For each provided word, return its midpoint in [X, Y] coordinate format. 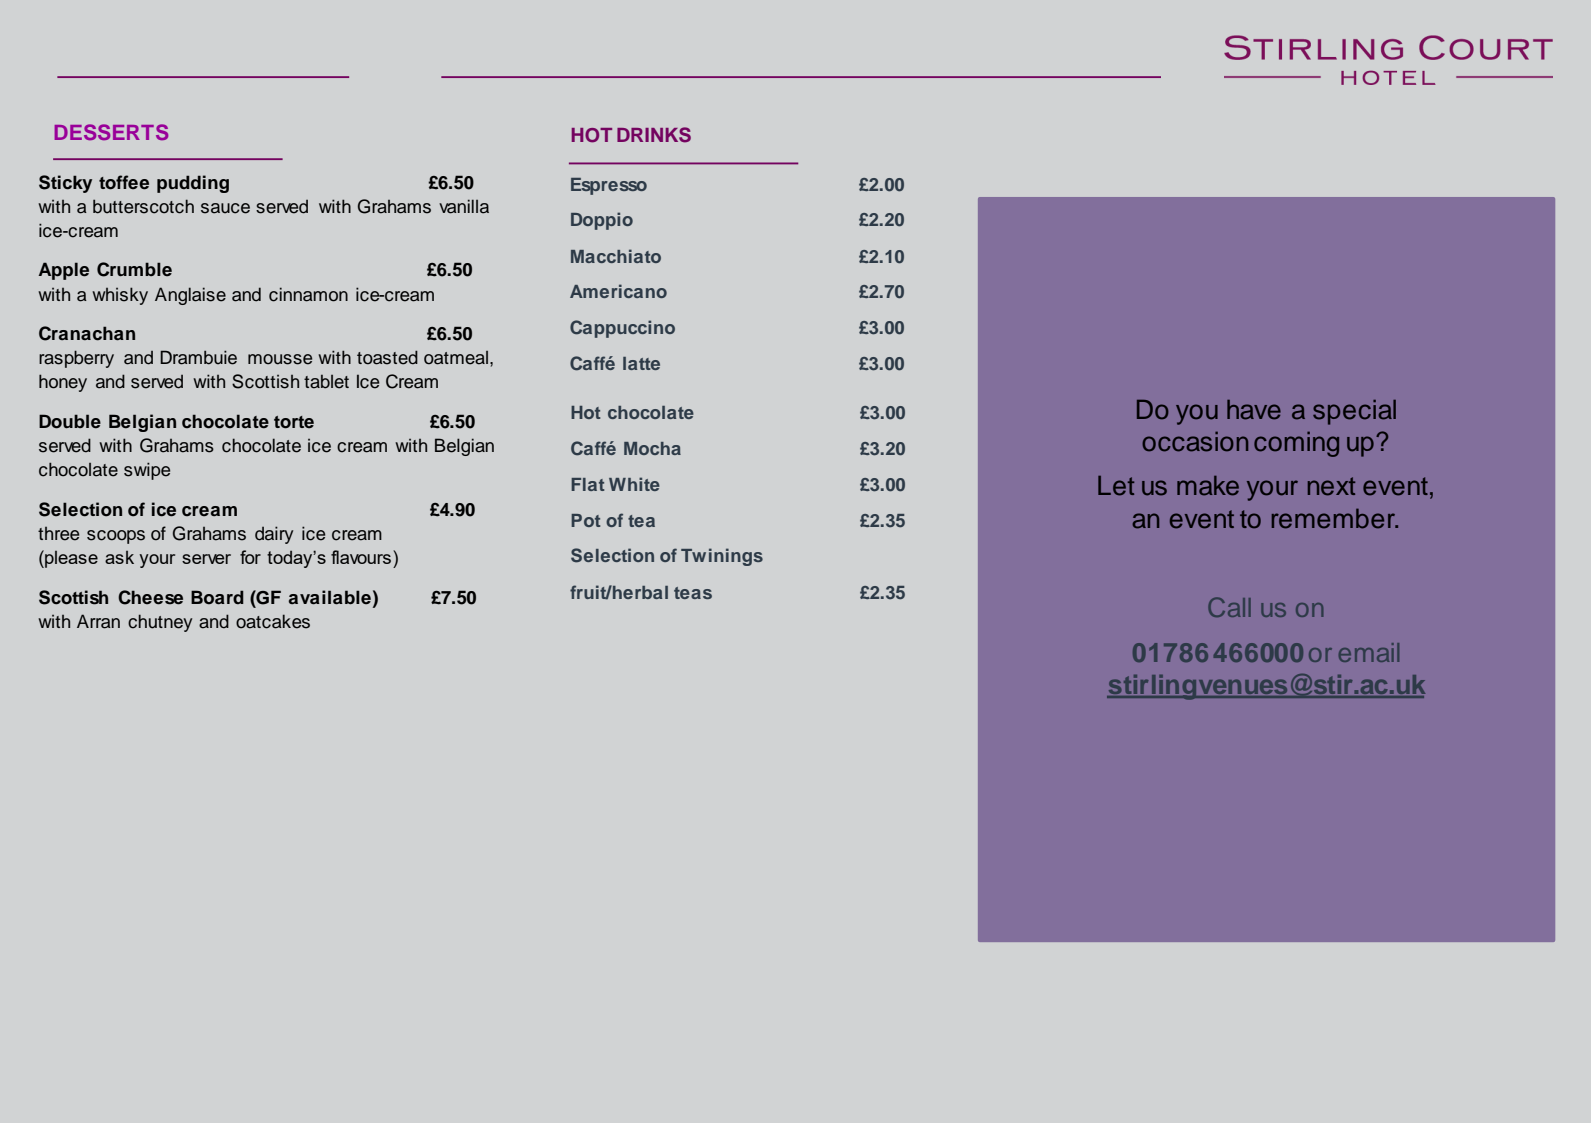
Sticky [65, 184]
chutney [160, 623]
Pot [585, 520]
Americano [618, 291]
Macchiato [616, 256]
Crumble [134, 269]
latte [641, 363]
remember [1334, 518]
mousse [280, 359]
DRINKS [654, 135]
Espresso [609, 186]
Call [1229, 607]
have [1254, 410]
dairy [274, 535]
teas [693, 593]
